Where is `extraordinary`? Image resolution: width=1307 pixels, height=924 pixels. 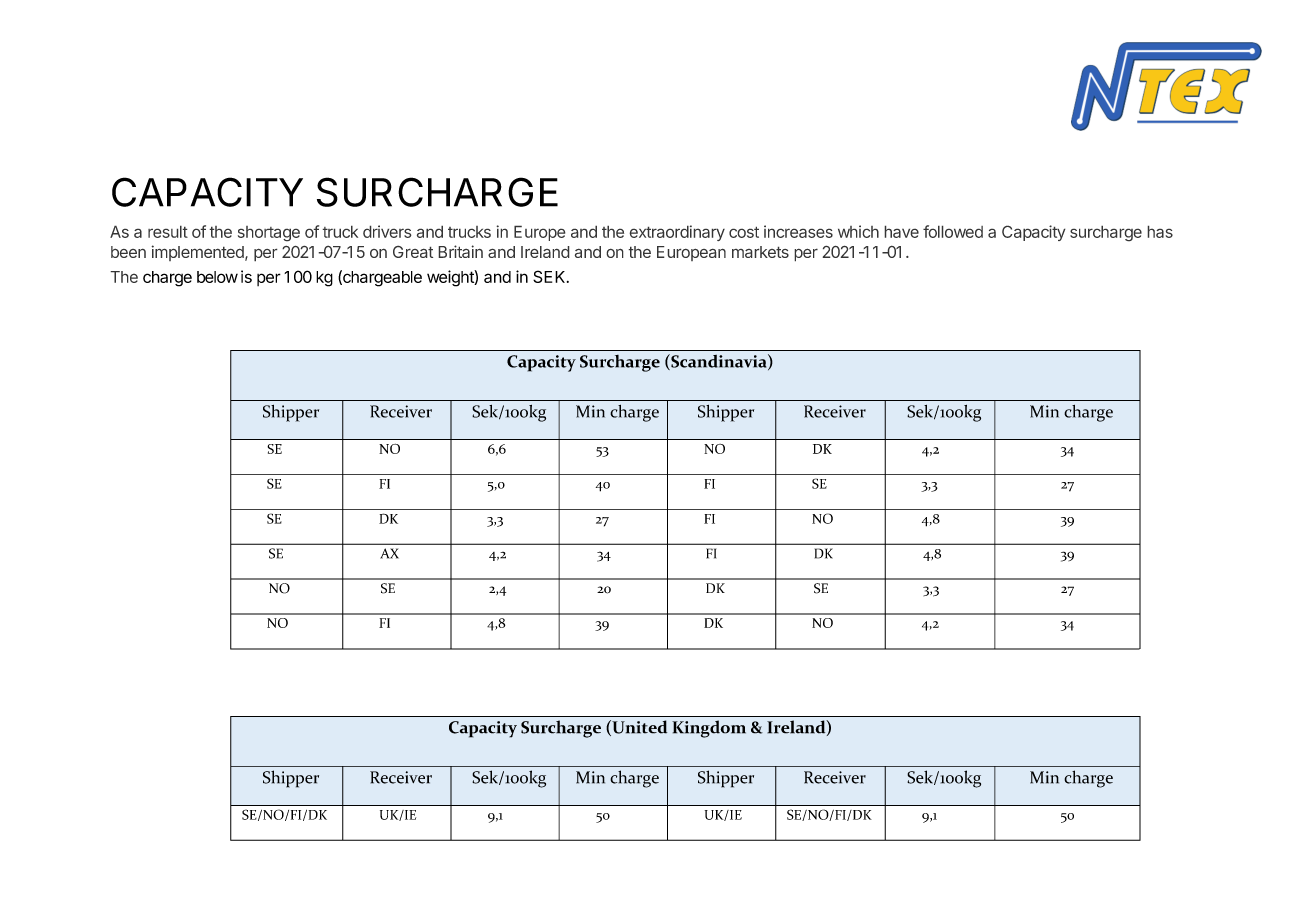 extraordinary is located at coordinates (677, 233).
